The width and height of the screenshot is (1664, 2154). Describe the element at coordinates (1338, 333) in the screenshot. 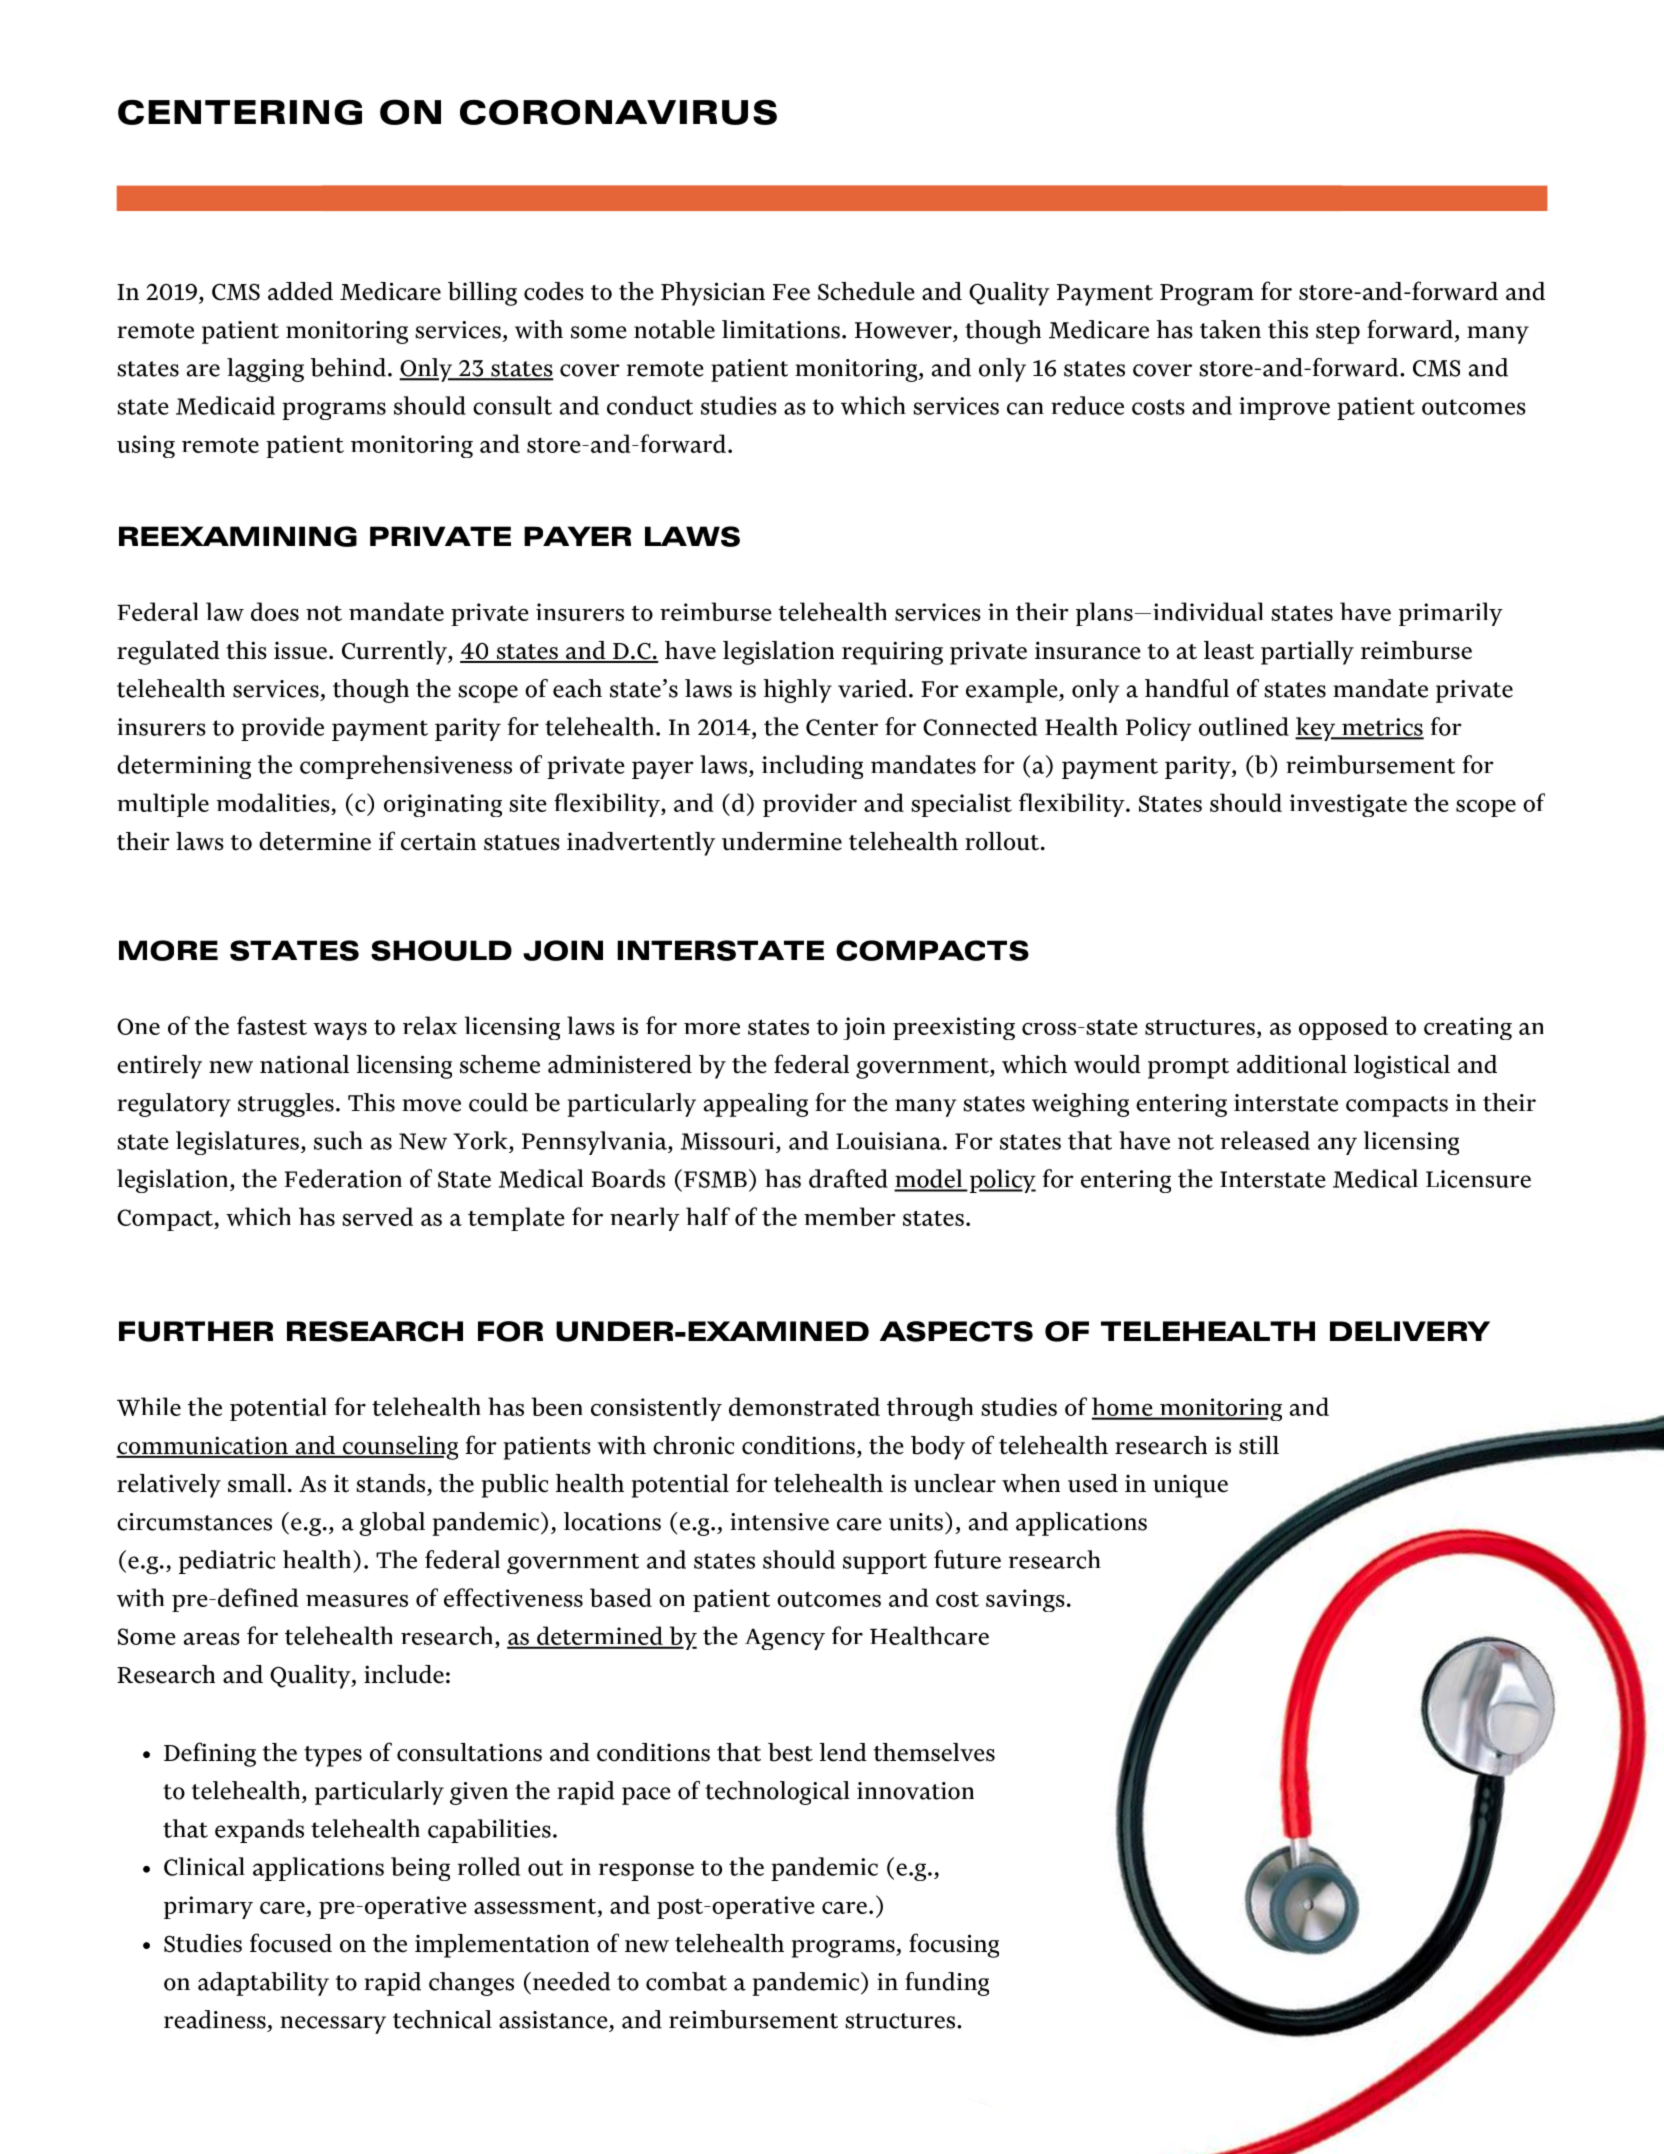

I see `step` at that location.
